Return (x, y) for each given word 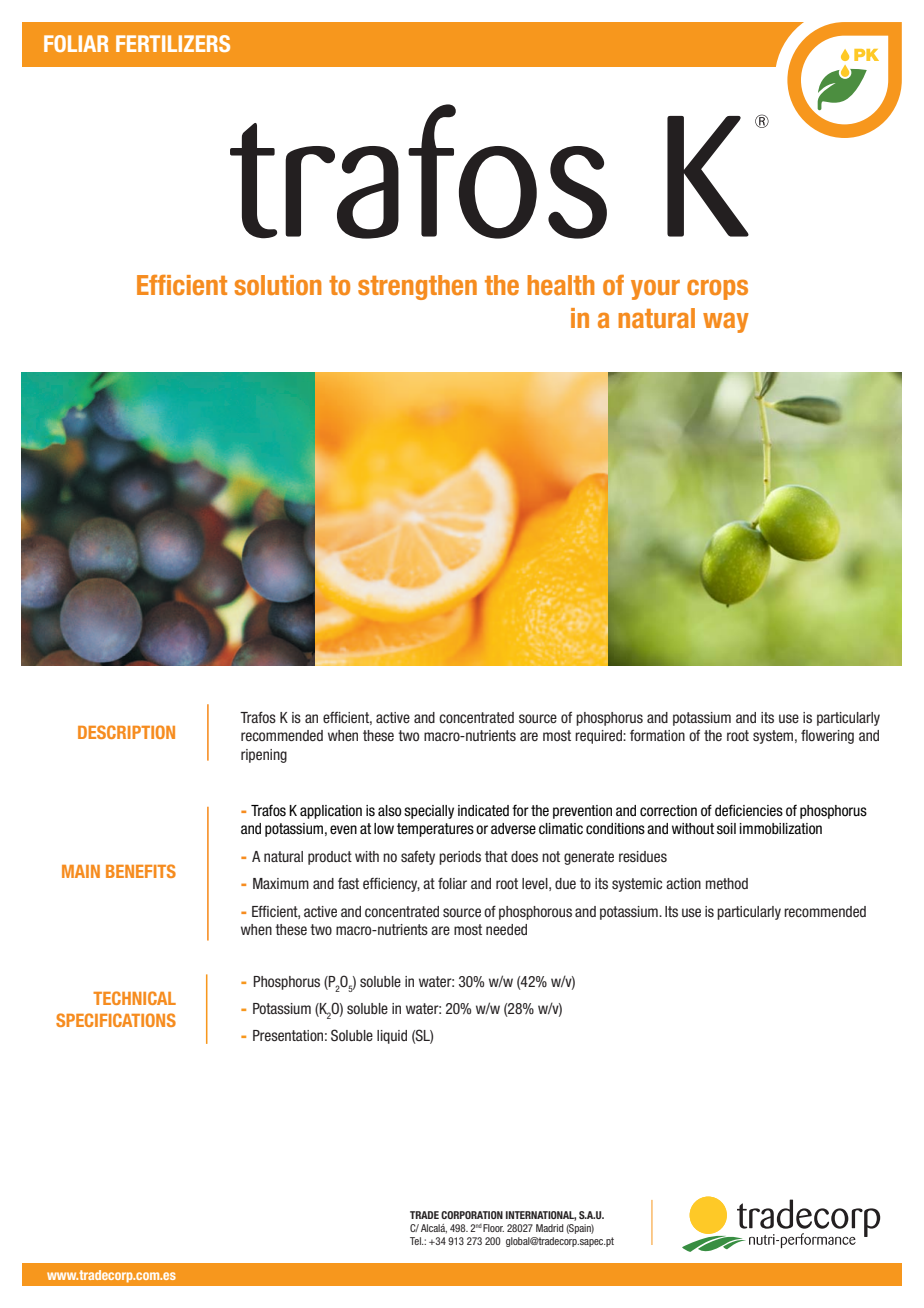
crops (717, 289)
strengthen (417, 287)
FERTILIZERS (173, 43)
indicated (483, 811)
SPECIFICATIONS (116, 1020)
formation (657, 735)
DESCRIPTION (126, 732)
